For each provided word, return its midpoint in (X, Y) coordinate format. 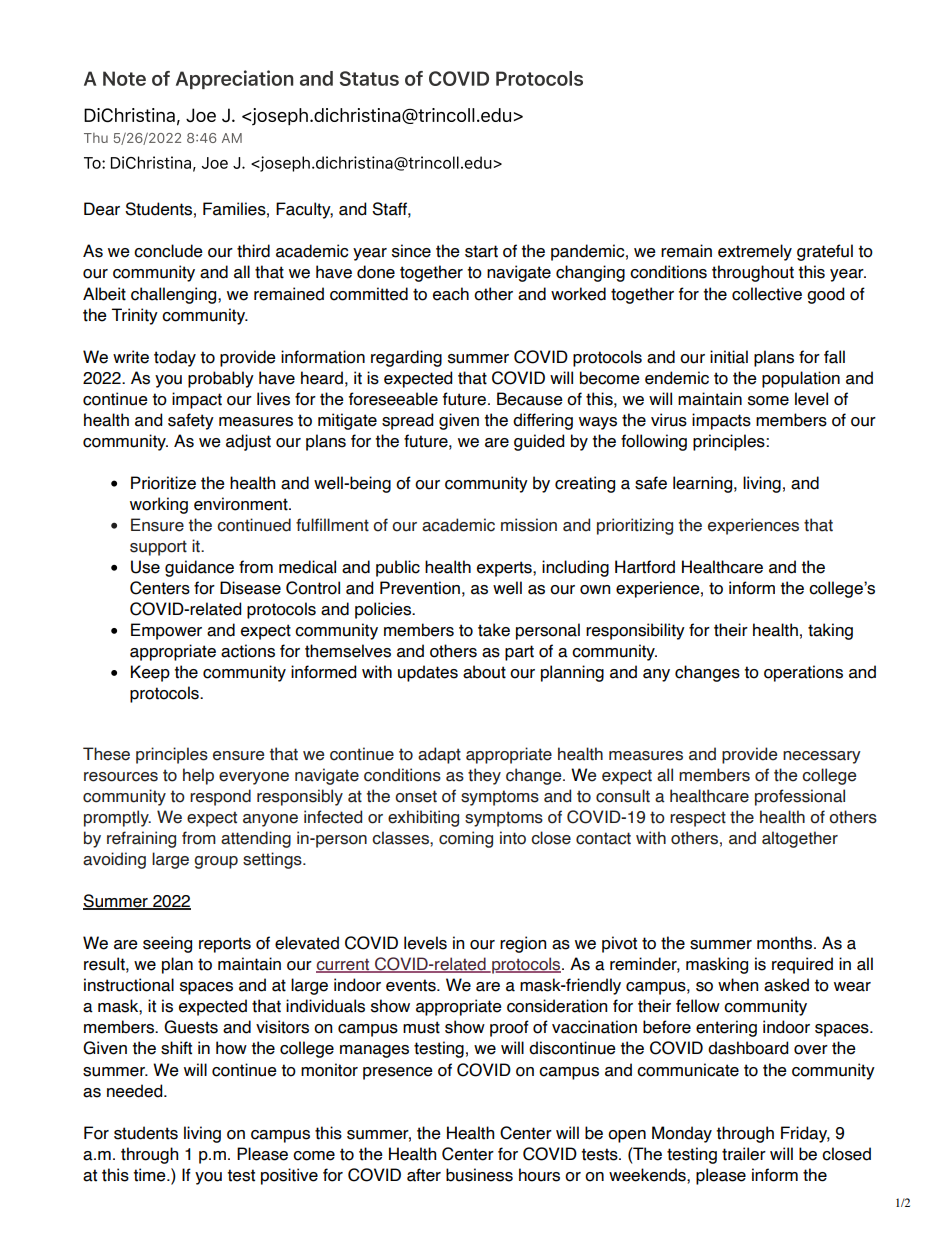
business (479, 1175)
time (150, 1175)
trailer (744, 1154)
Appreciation (234, 79)
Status (369, 78)
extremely (755, 252)
